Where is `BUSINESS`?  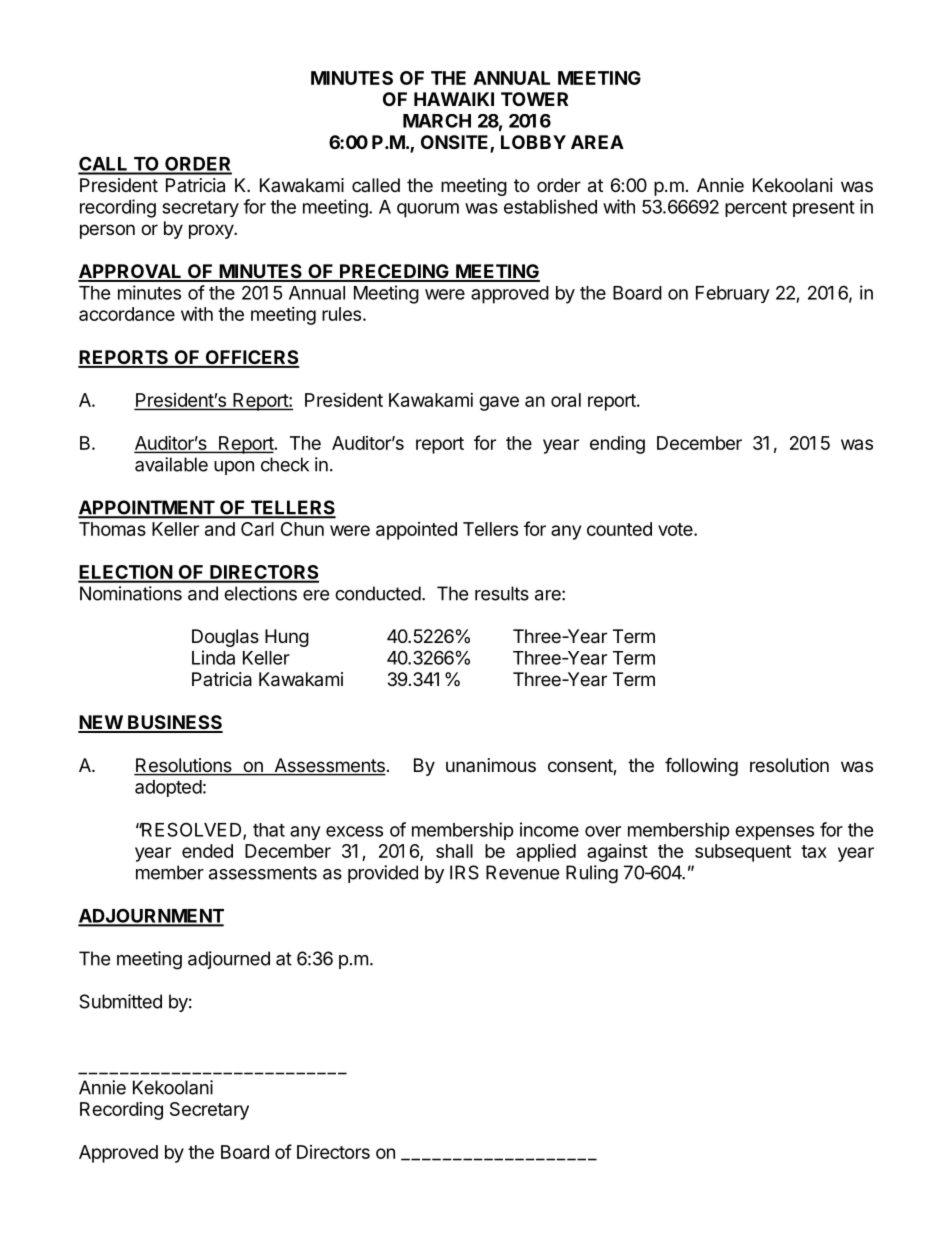
BUSINESS is located at coordinates (174, 723).
